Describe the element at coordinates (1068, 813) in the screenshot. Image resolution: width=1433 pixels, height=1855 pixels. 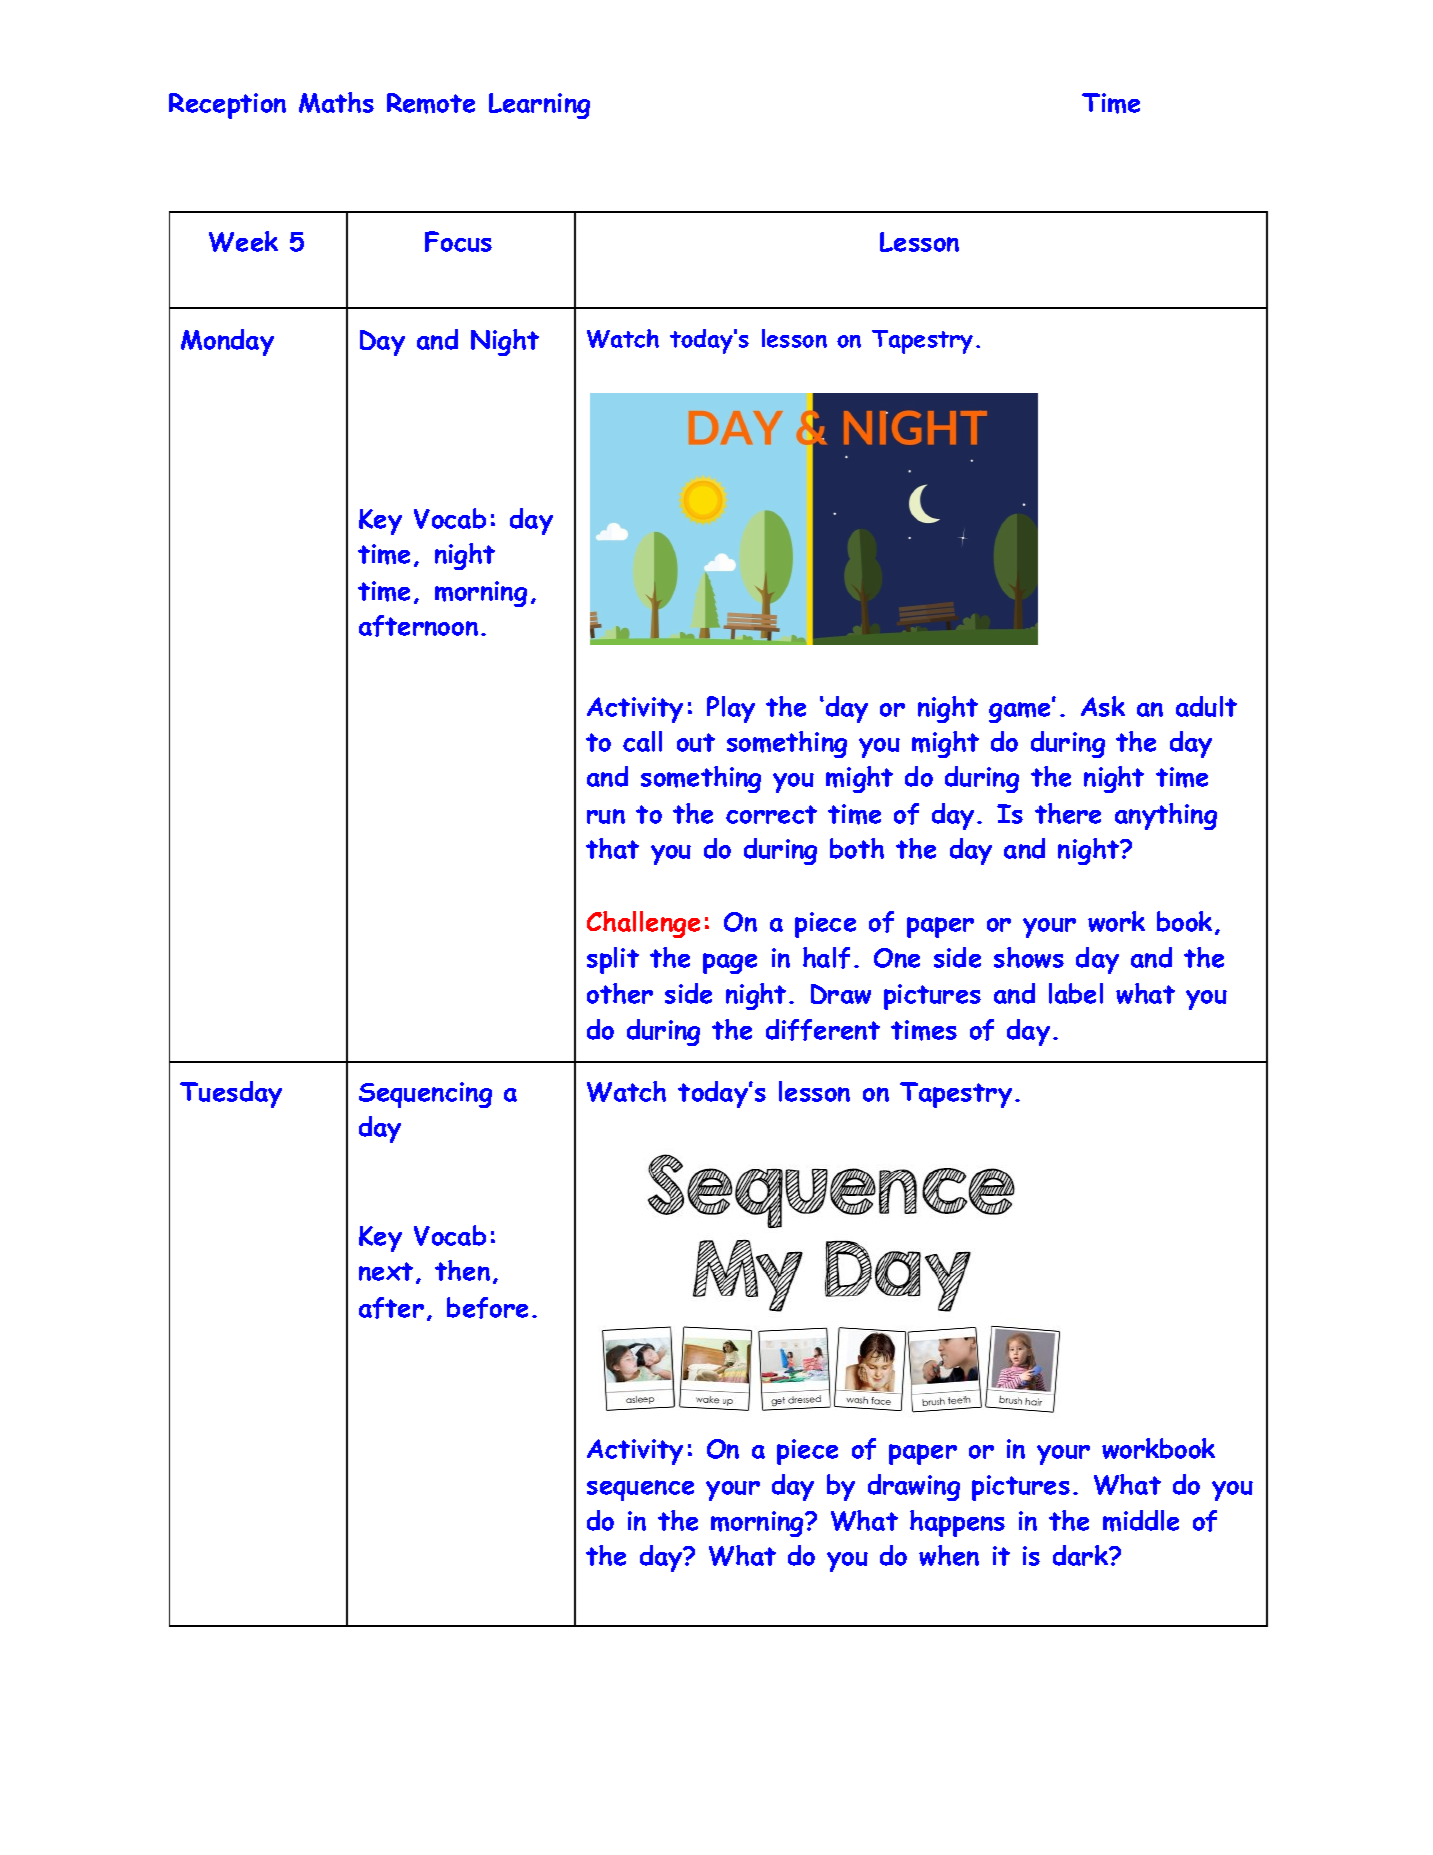
I see `there` at that location.
